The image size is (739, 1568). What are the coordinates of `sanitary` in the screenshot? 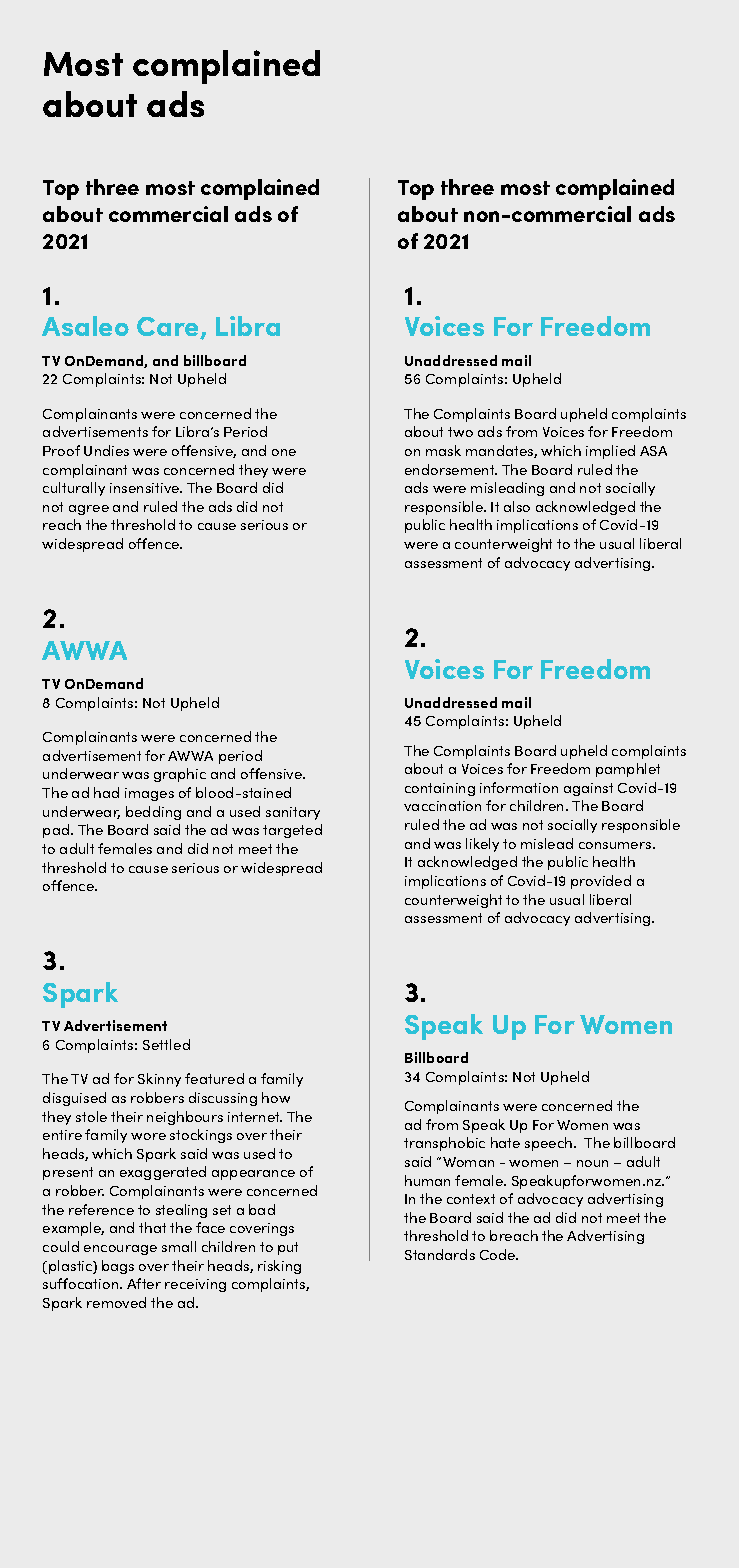 It's located at (293, 813).
